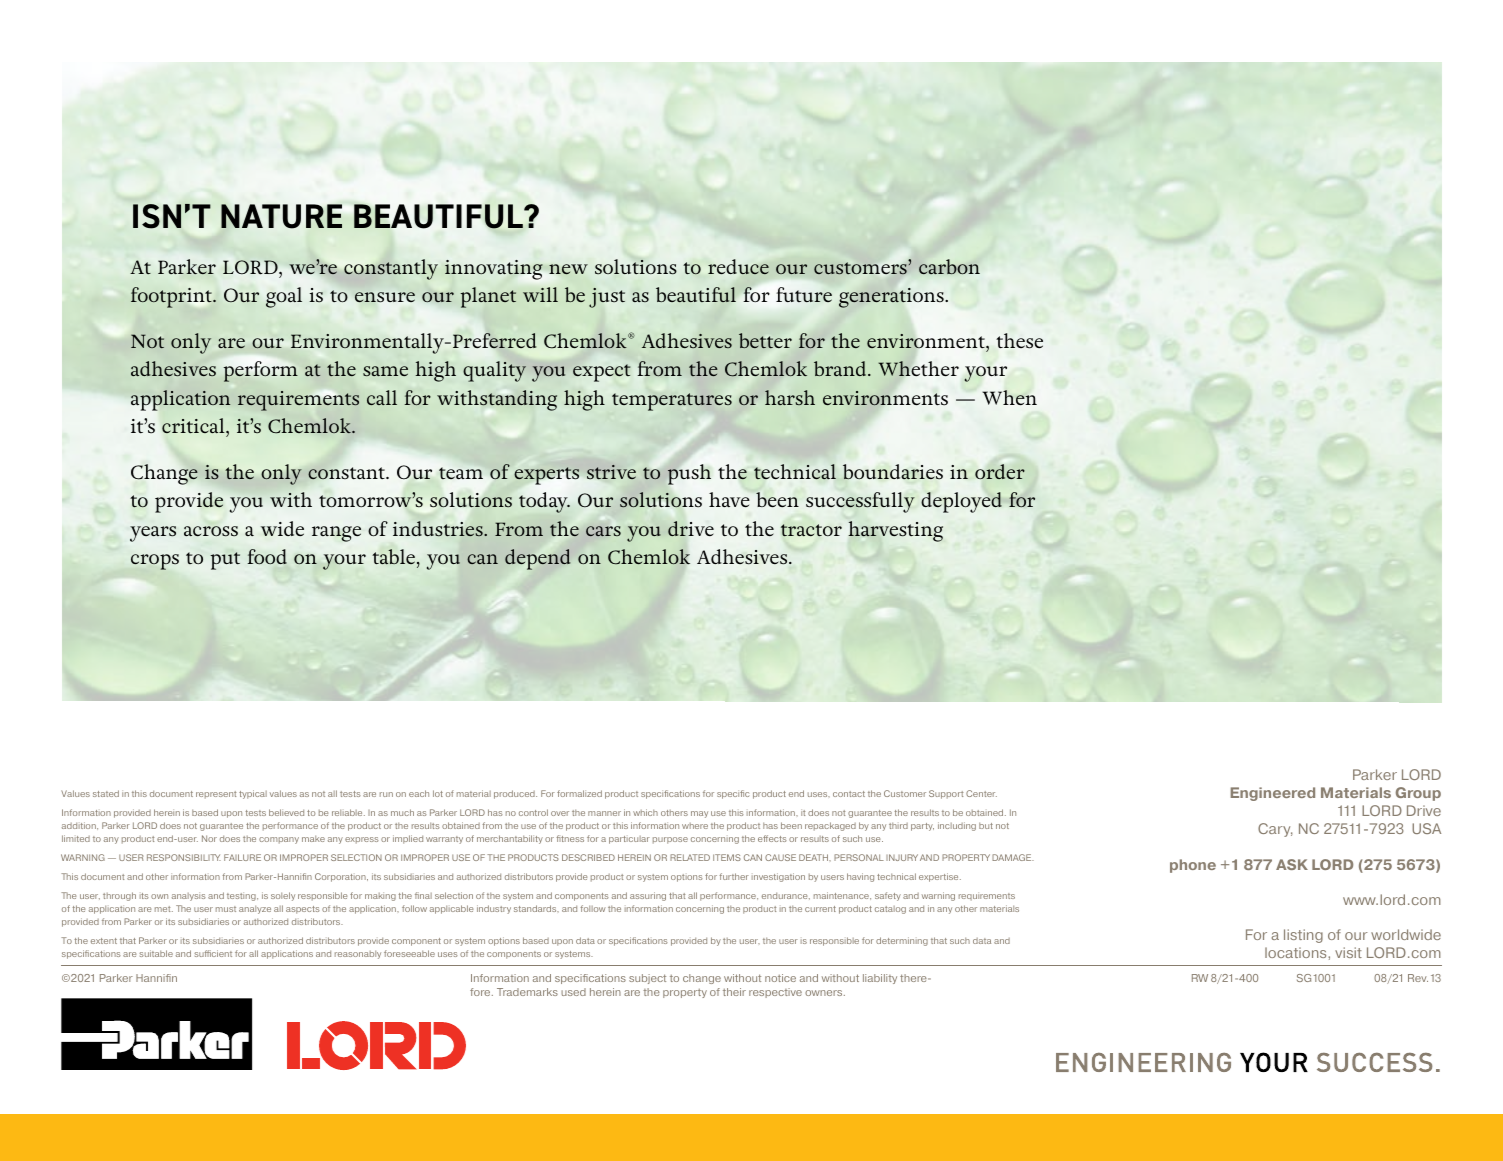 This screenshot has height=1161, width=1503. I want to click on When, so click(1009, 397).
